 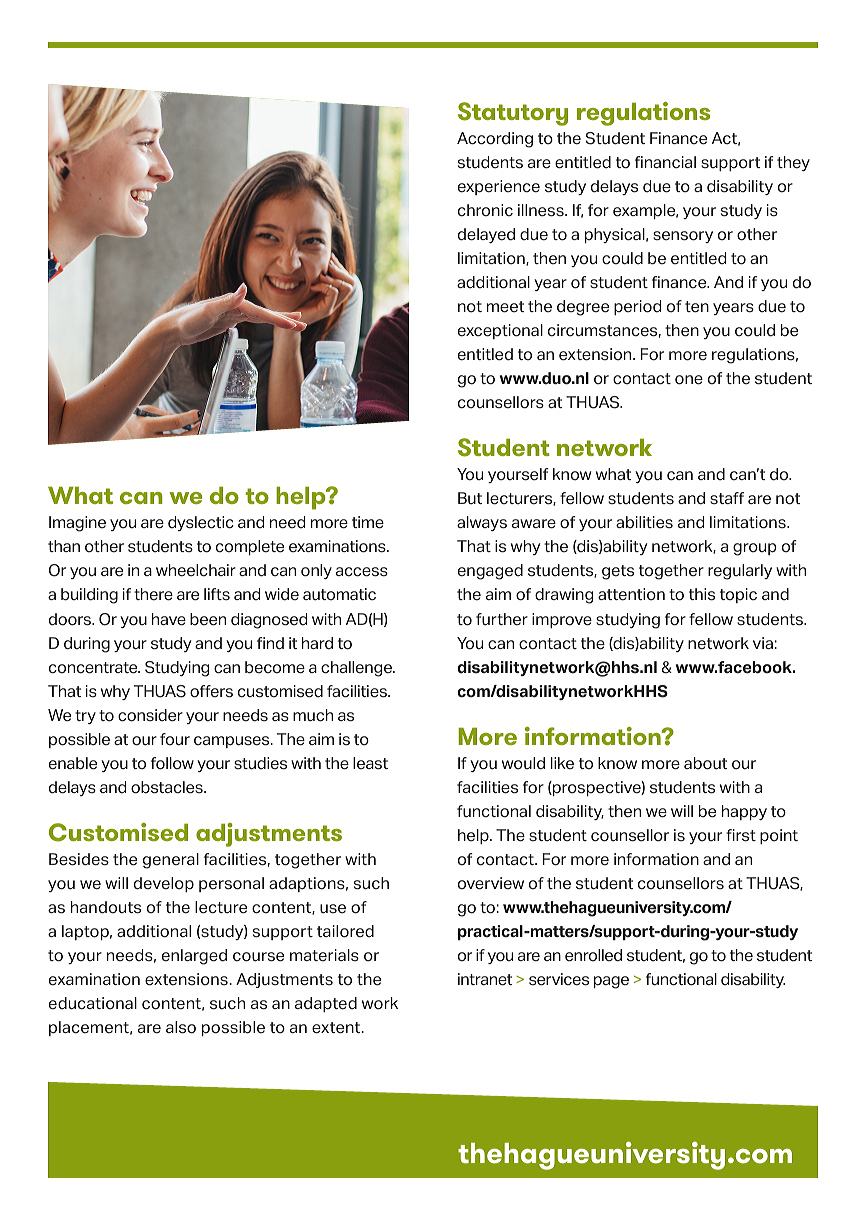 What do you see at coordinates (370, 763) in the screenshot?
I see `least` at bounding box center [370, 763].
